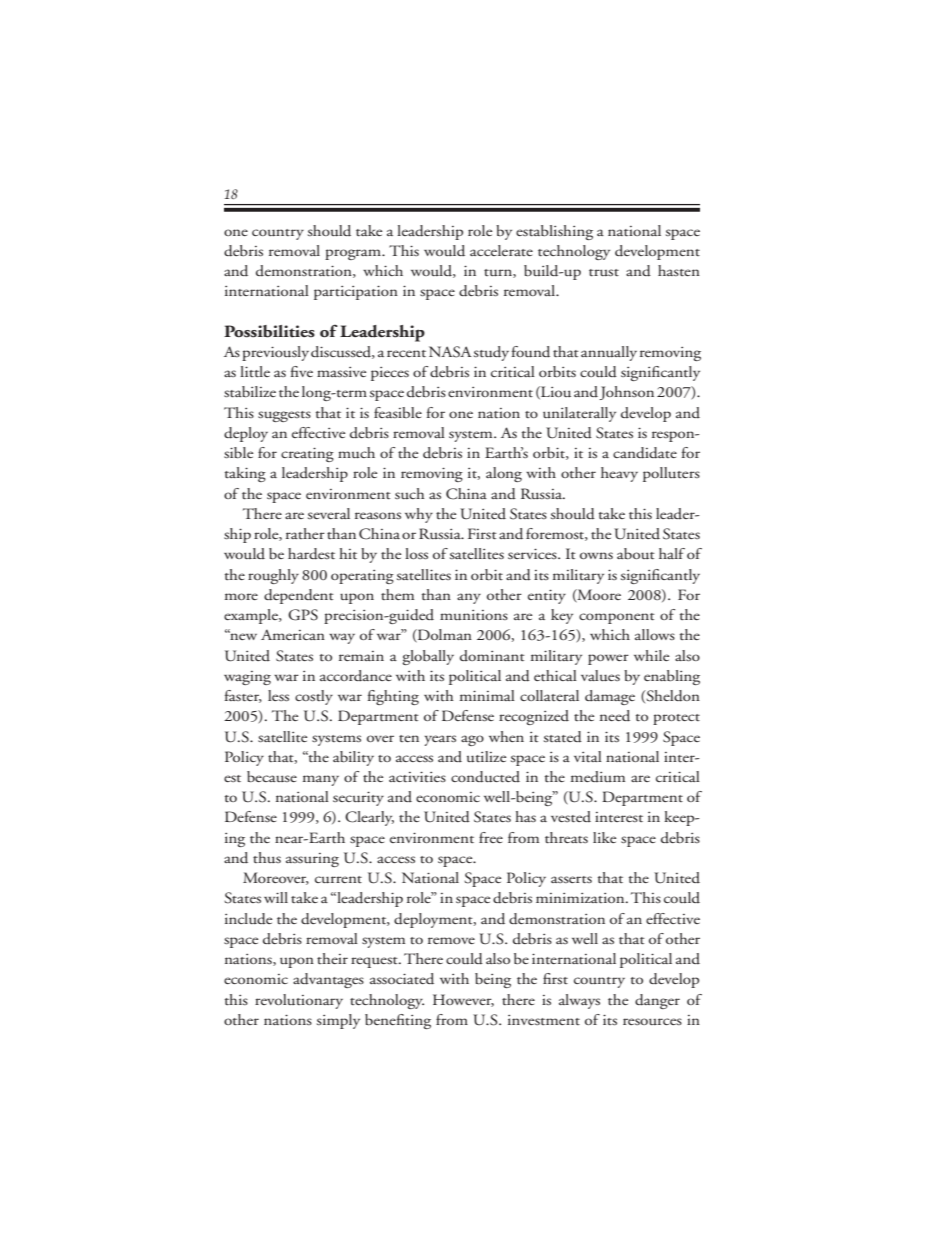  Describe the element at coordinates (402, 979) in the page. I see `associated` at that location.
